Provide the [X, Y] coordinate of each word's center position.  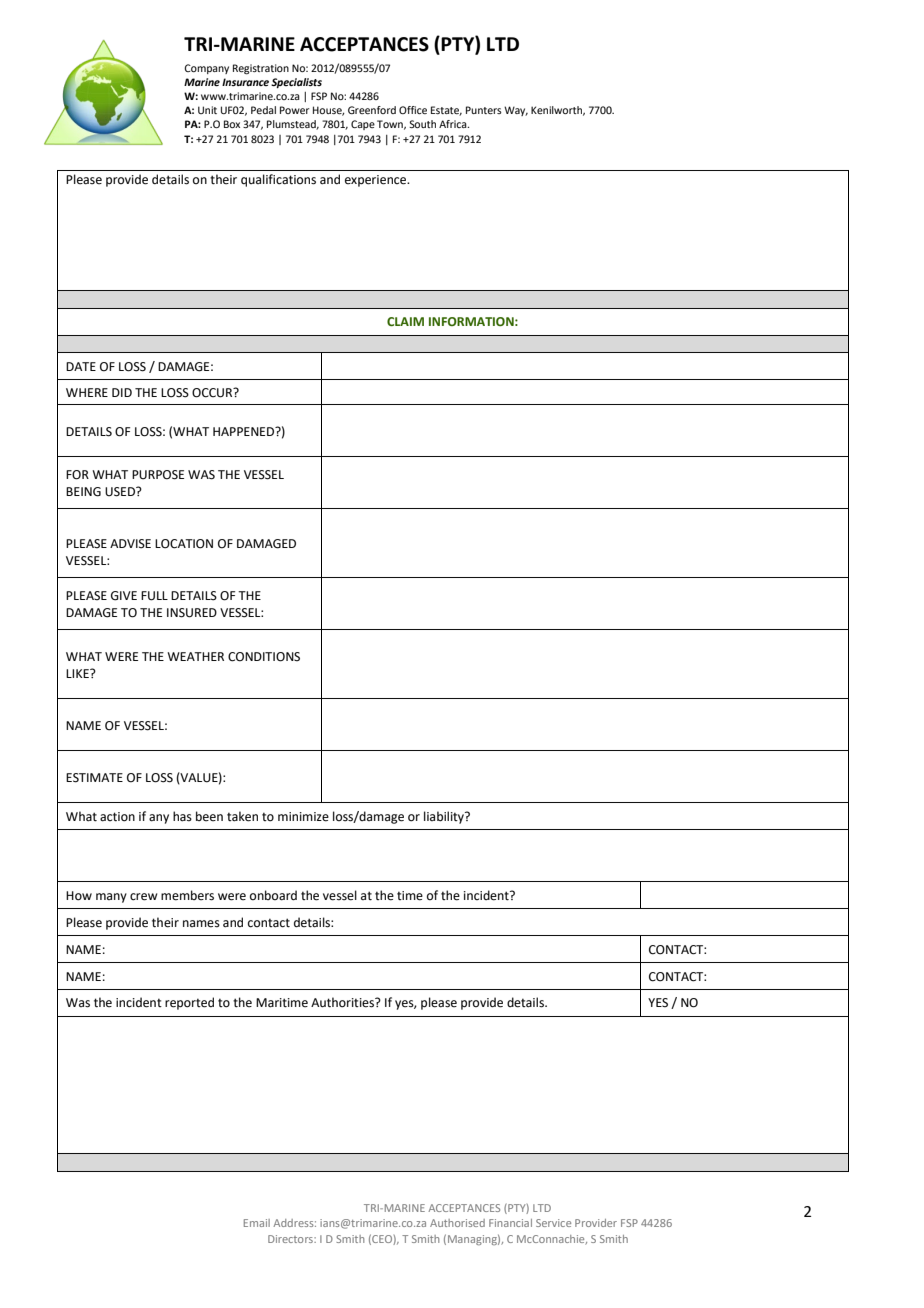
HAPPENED [245, 431]
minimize [303, 817]
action [117, 817]
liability [445, 817]
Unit [207, 110]
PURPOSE [158, 475]
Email [257, 1223]
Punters [484, 110]
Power [294, 110]
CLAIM [405, 321]
